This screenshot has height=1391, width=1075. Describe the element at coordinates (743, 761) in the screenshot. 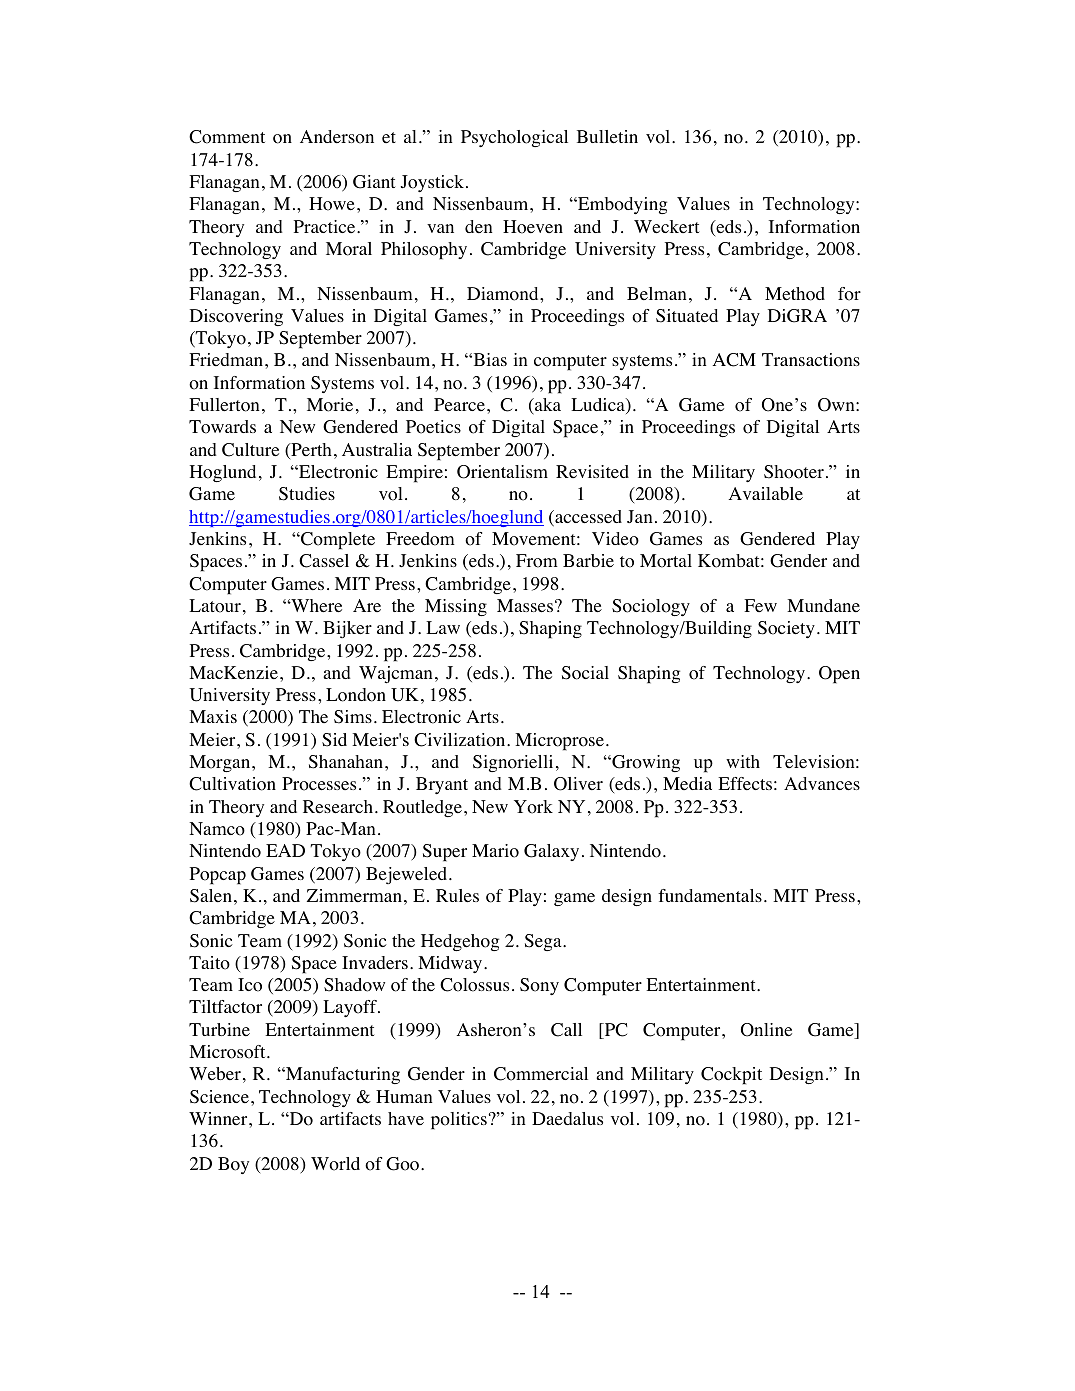

I see `with` at that location.
